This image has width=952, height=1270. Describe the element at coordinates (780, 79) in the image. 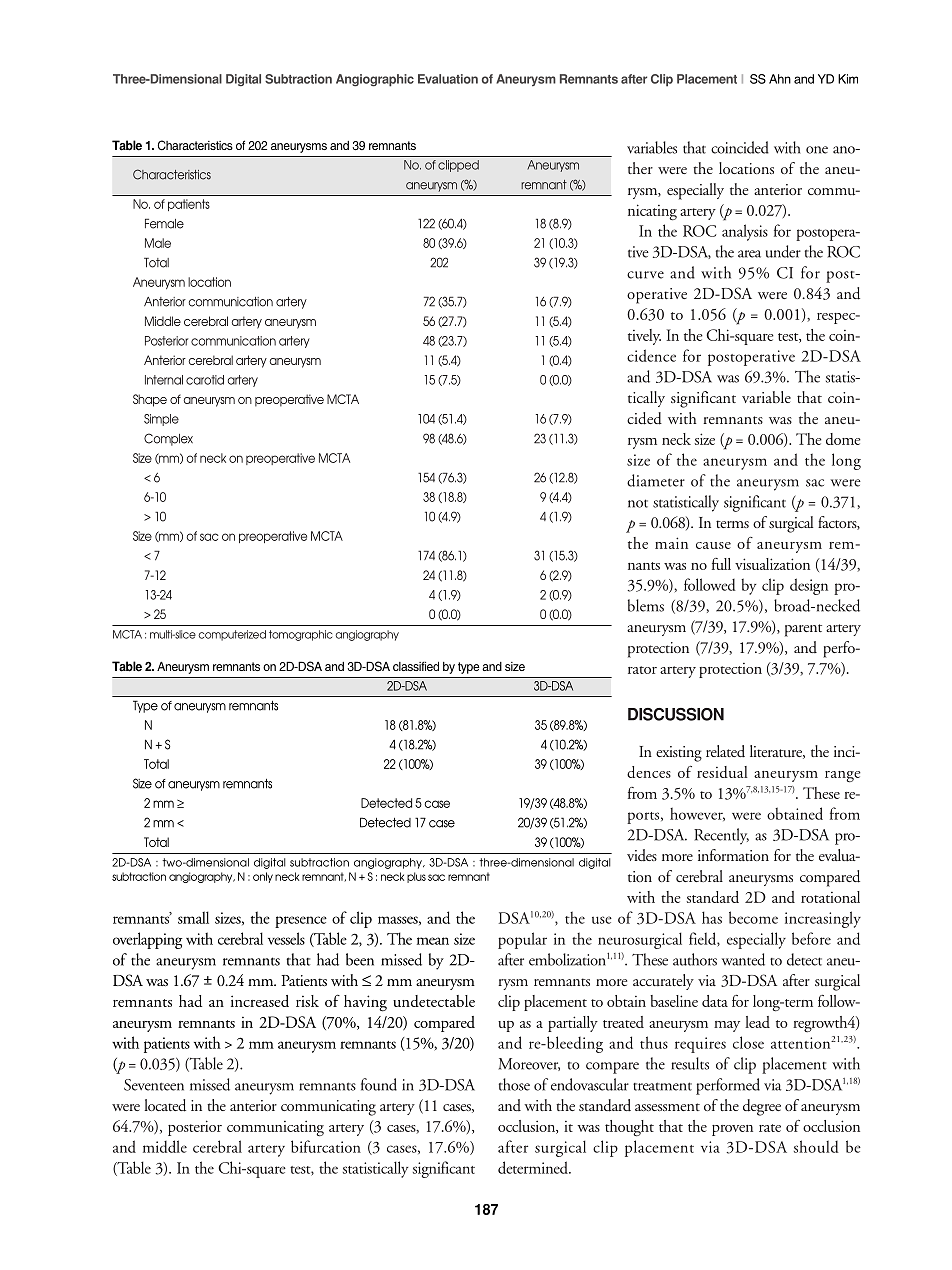

I see `Ahn` at that location.
